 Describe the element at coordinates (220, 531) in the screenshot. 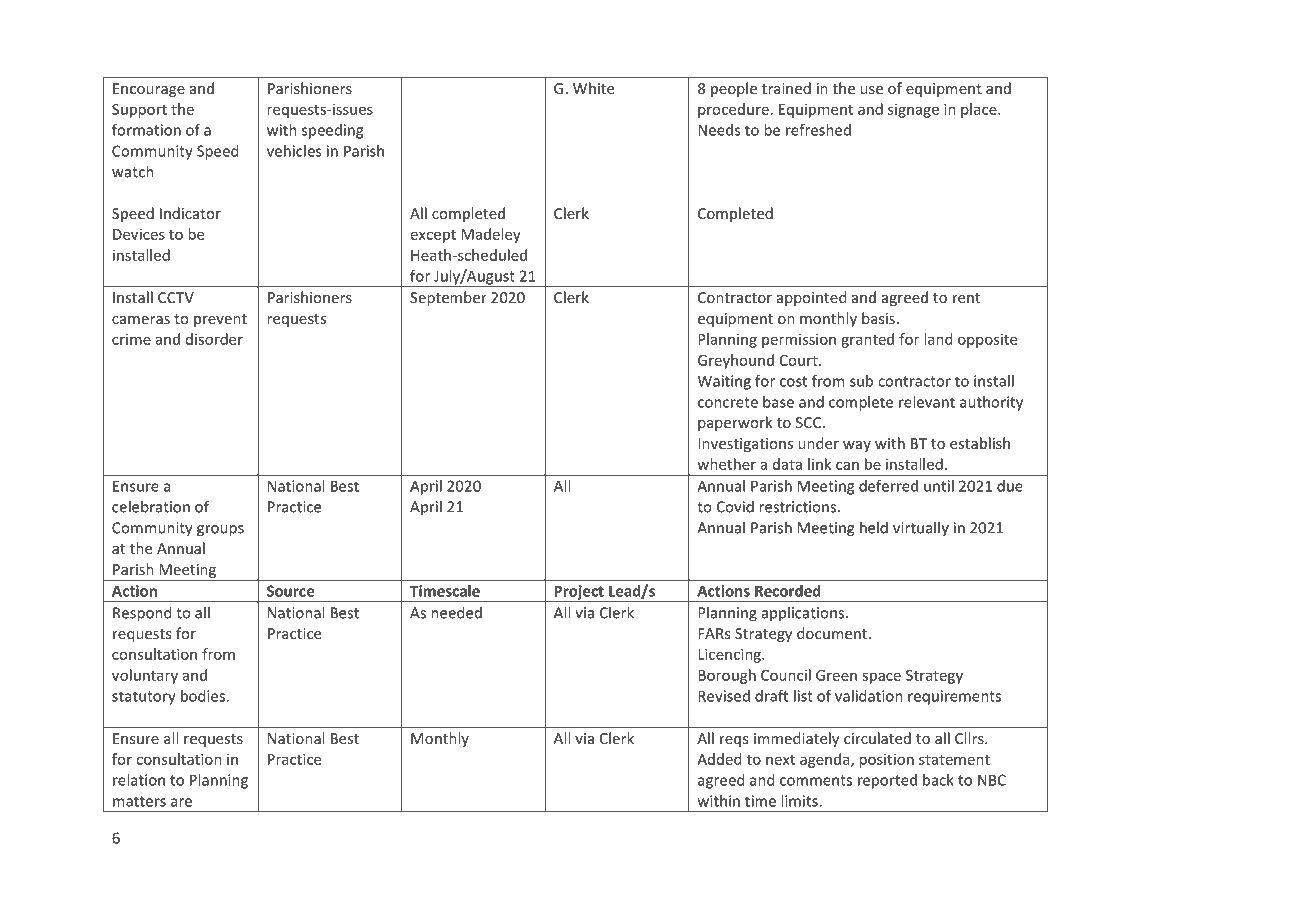

I see `groups` at that location.
